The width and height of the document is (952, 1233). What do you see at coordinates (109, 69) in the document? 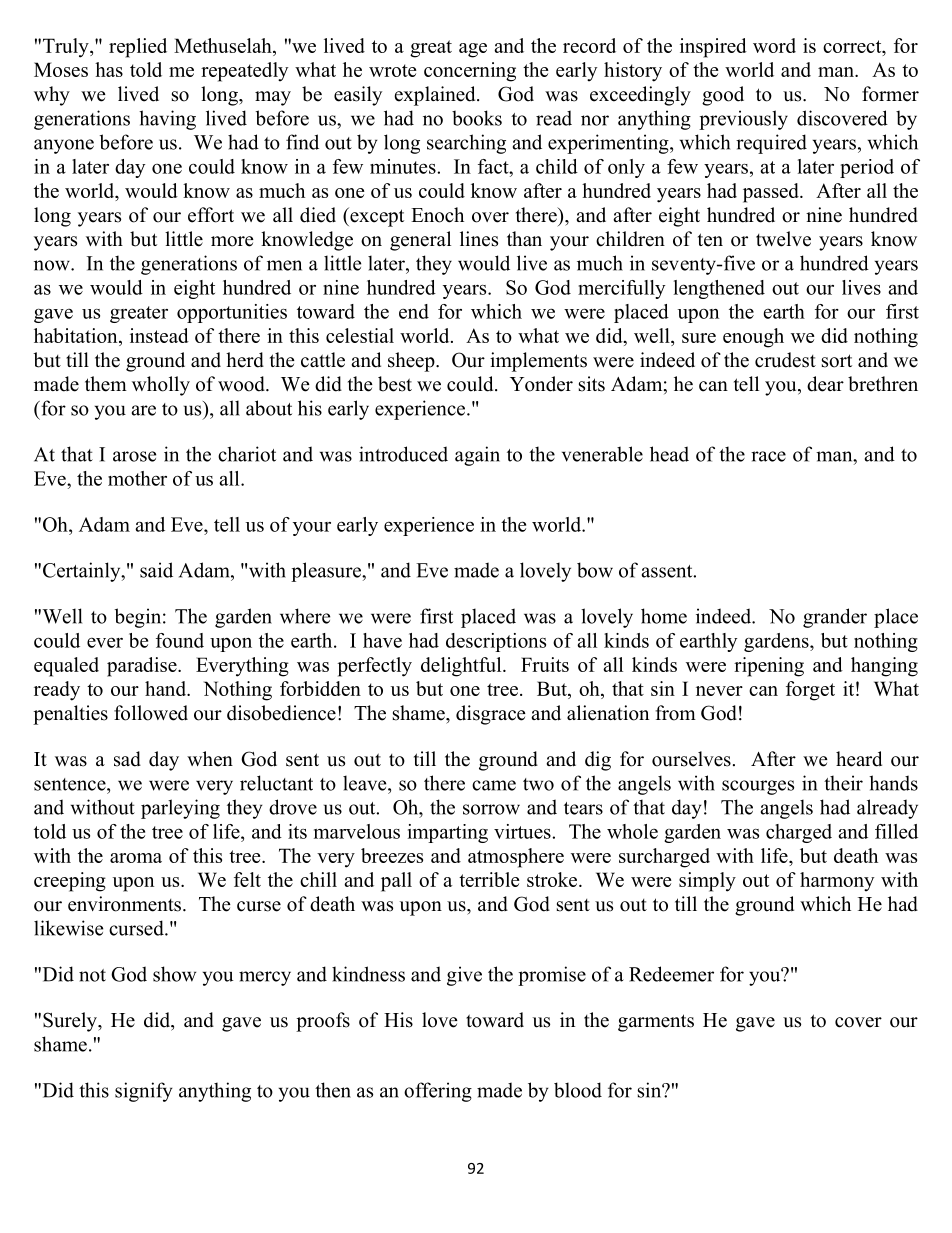
I see `has` at bounding box center [109, 69].
